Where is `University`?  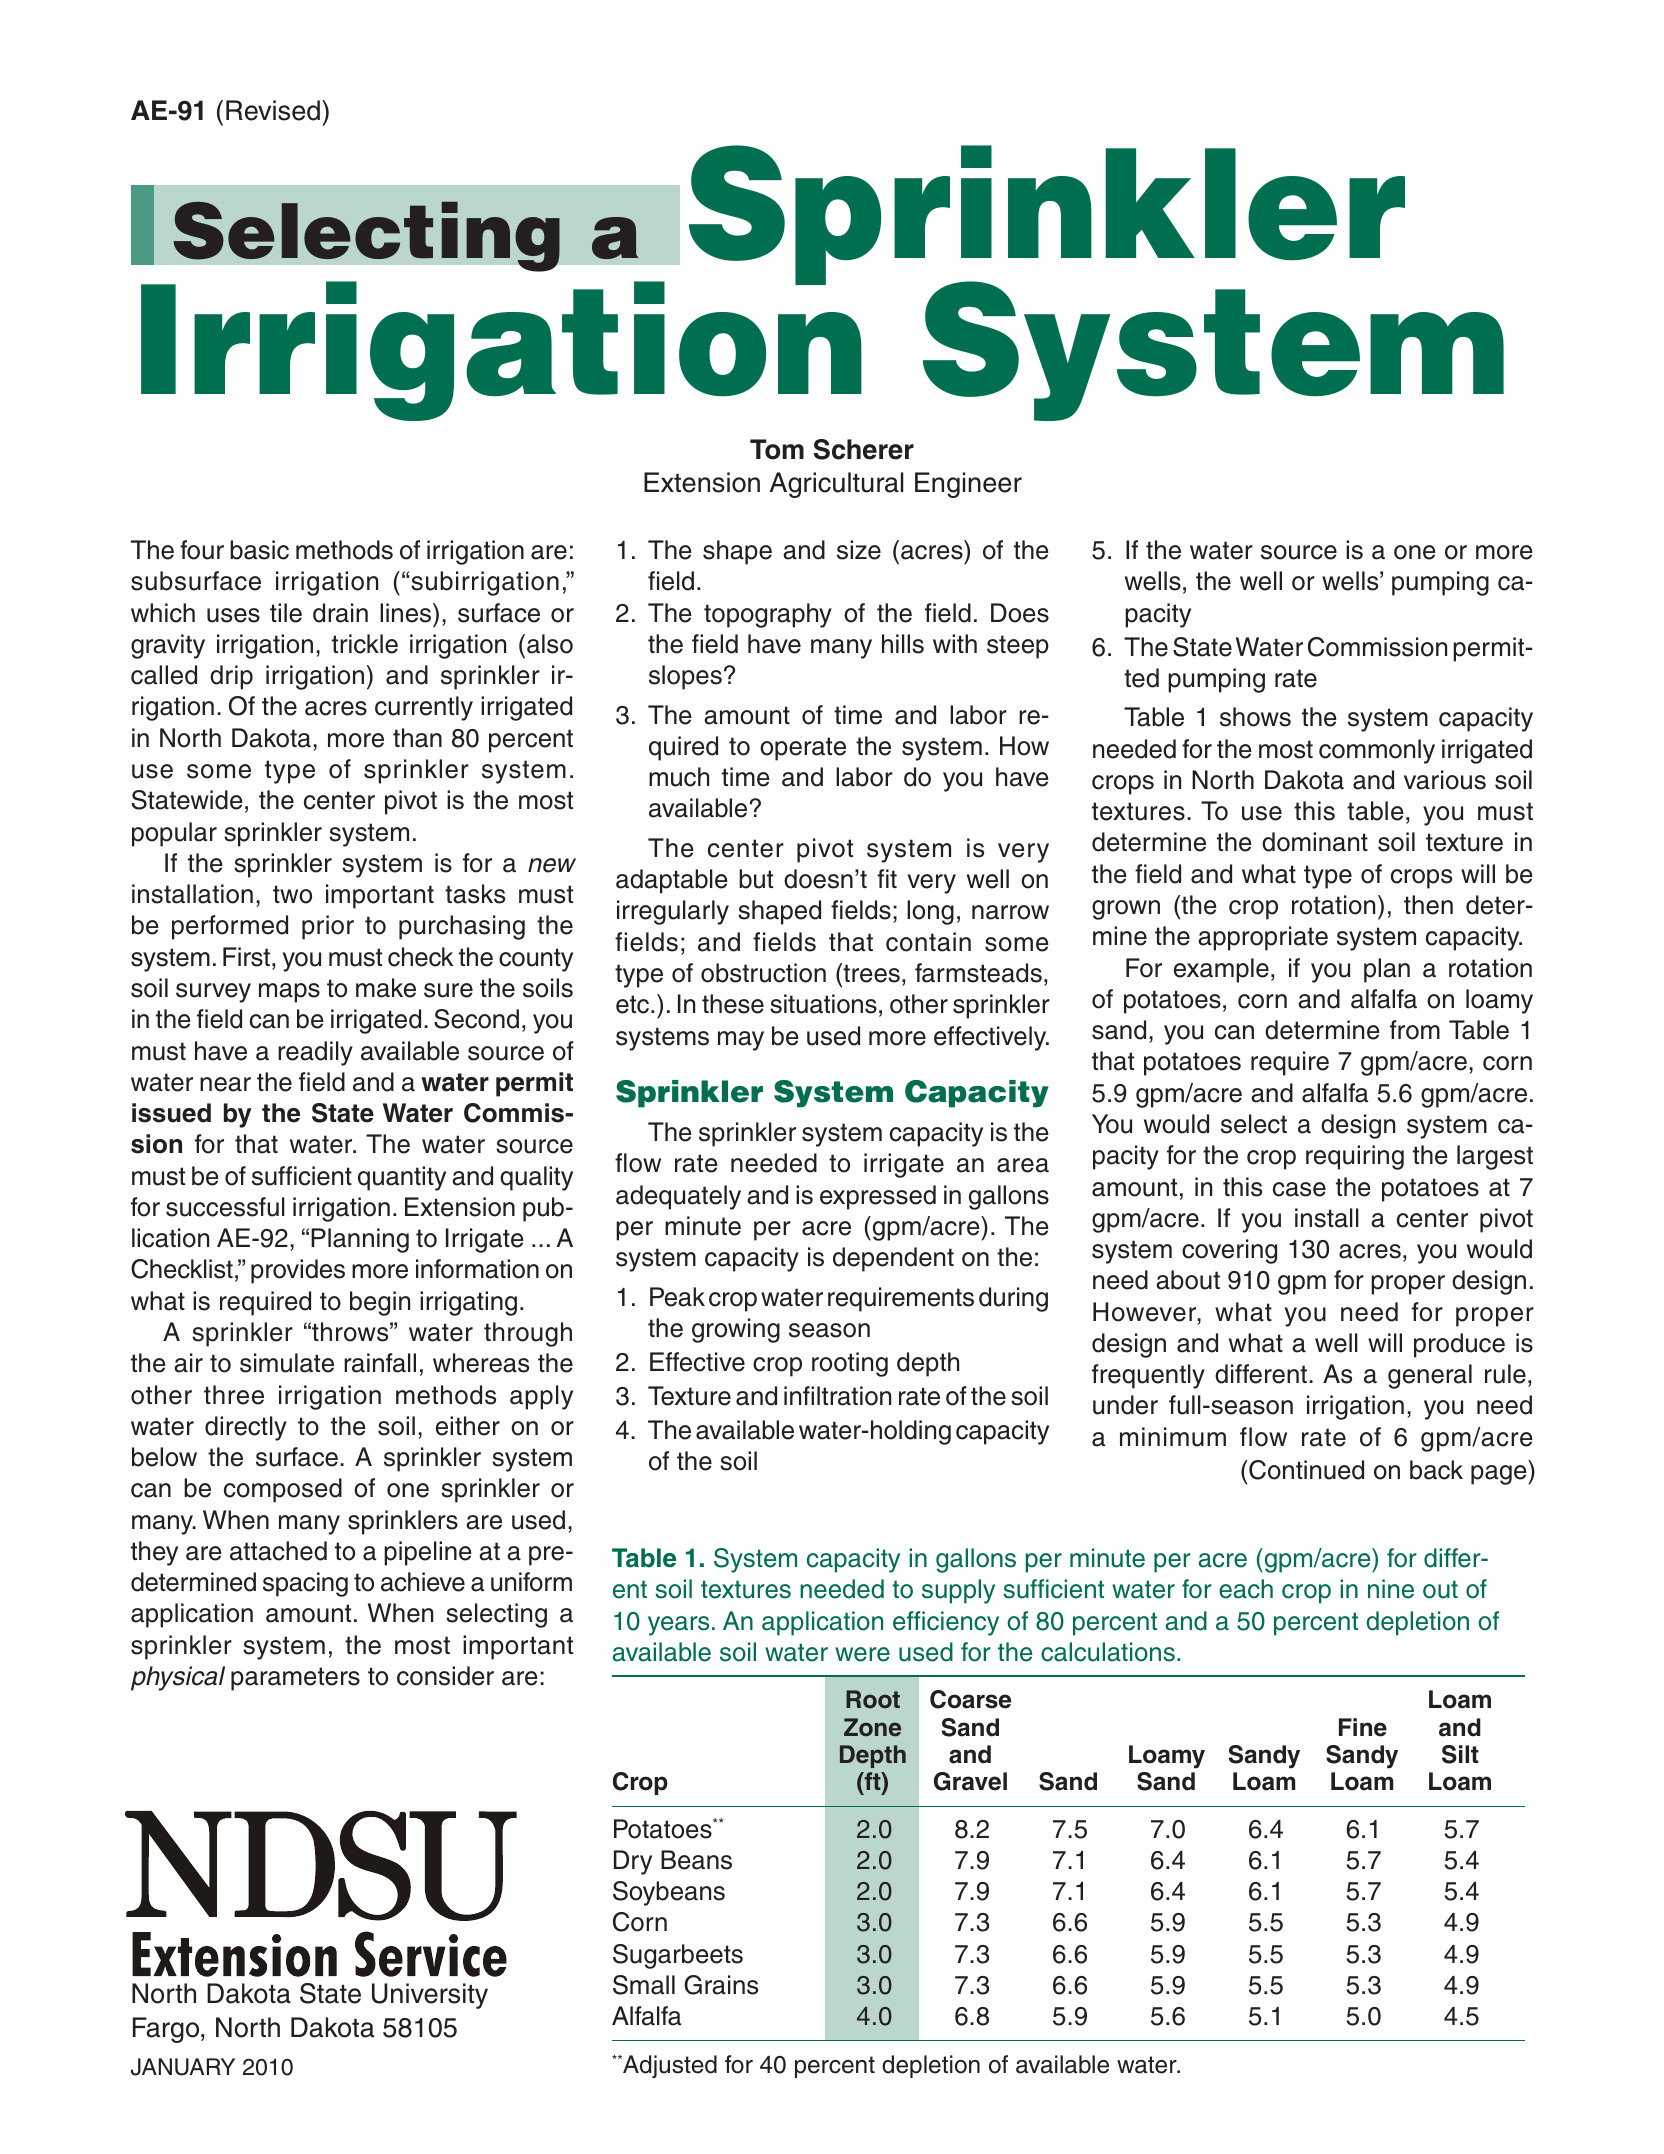
University is located at coordinates (430, 1996).
